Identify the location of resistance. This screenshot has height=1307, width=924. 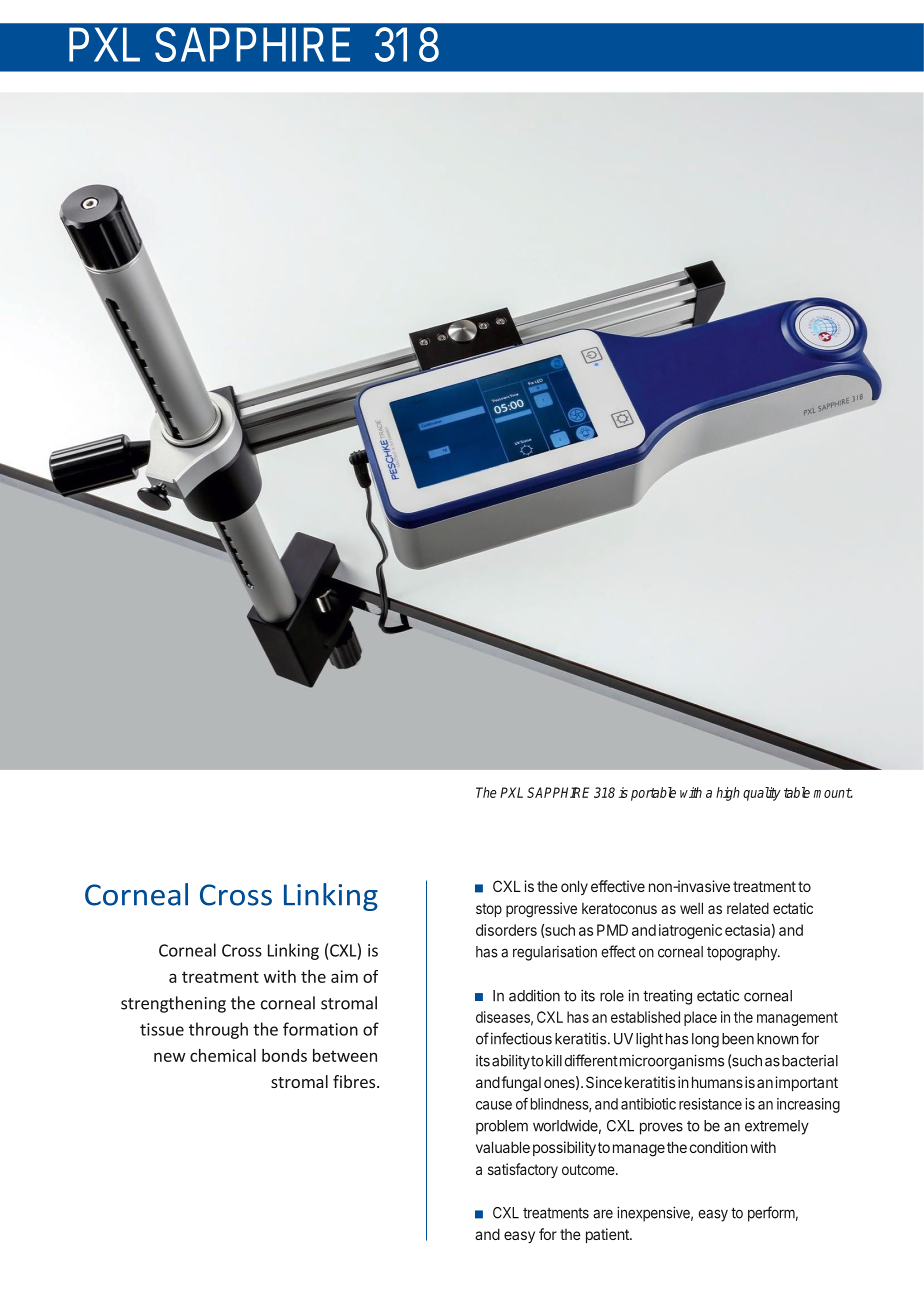
(710, 1104).
